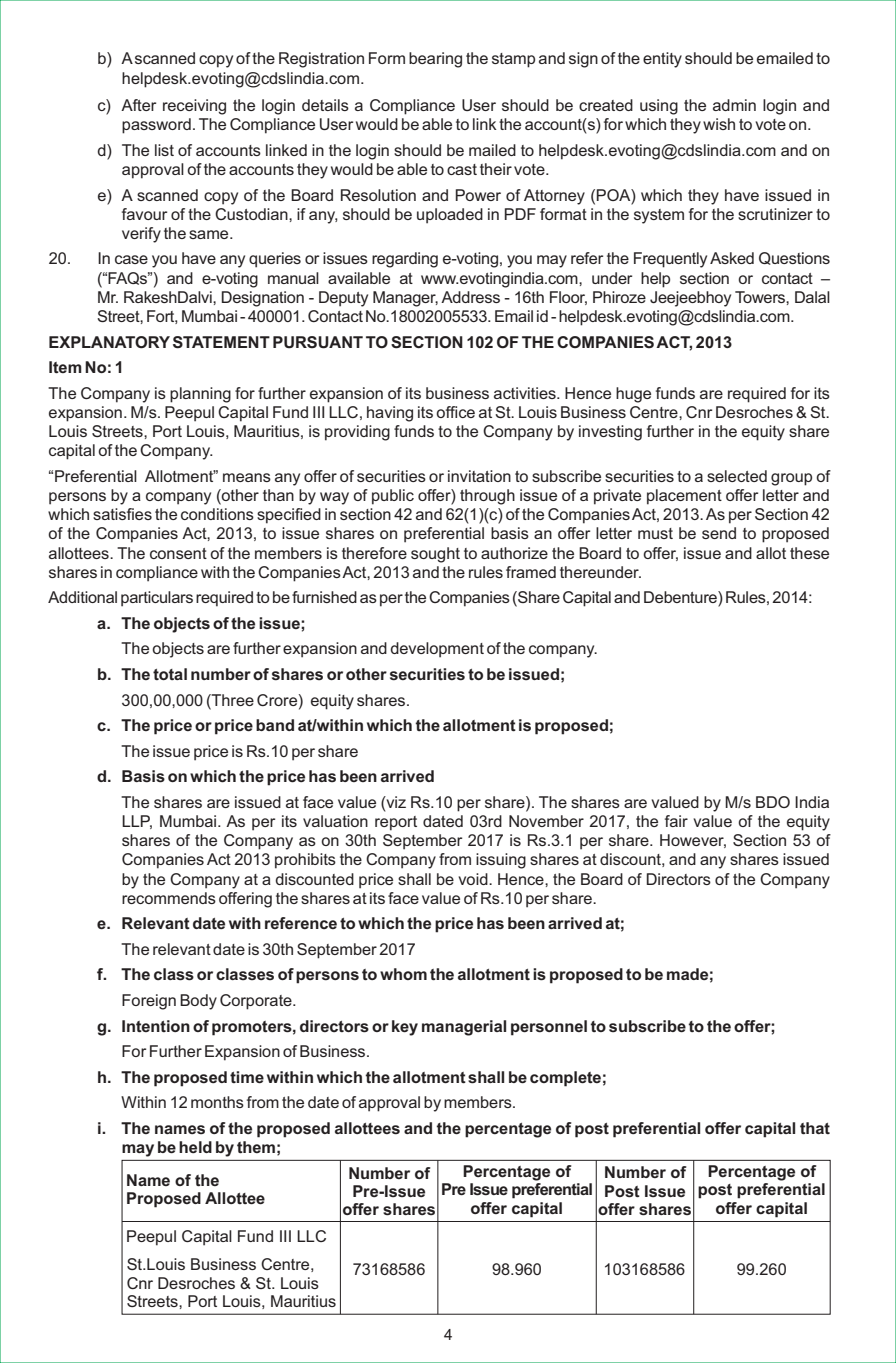 This screenshot has height=1363, width=896. Describe the element at coordinates (435, 60) in the screenshot. I see `bearing` at that location.
